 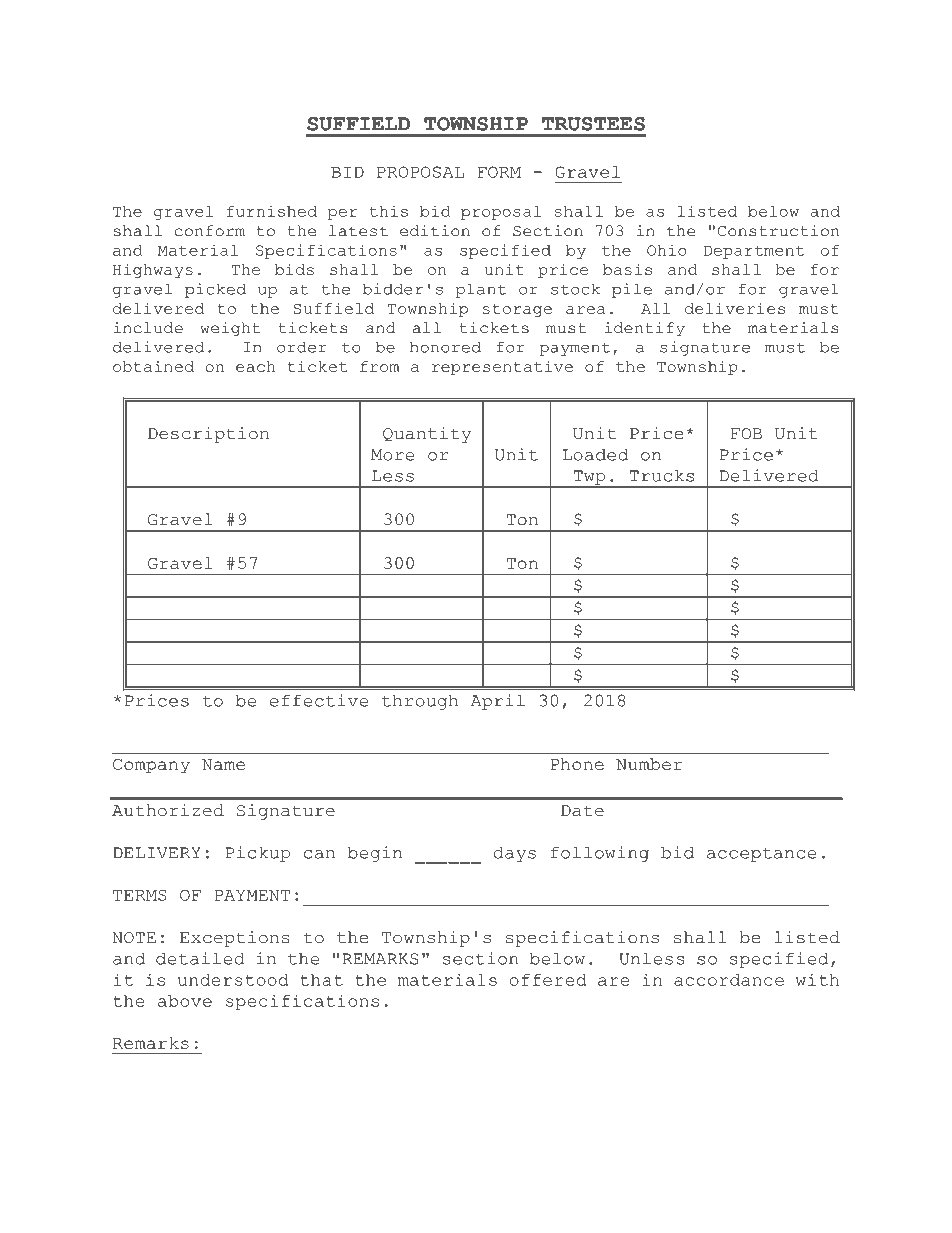 What do you see at coordinates (233, 980) in the screenshot?
I see `understood` at bounding box center [233, 980].
